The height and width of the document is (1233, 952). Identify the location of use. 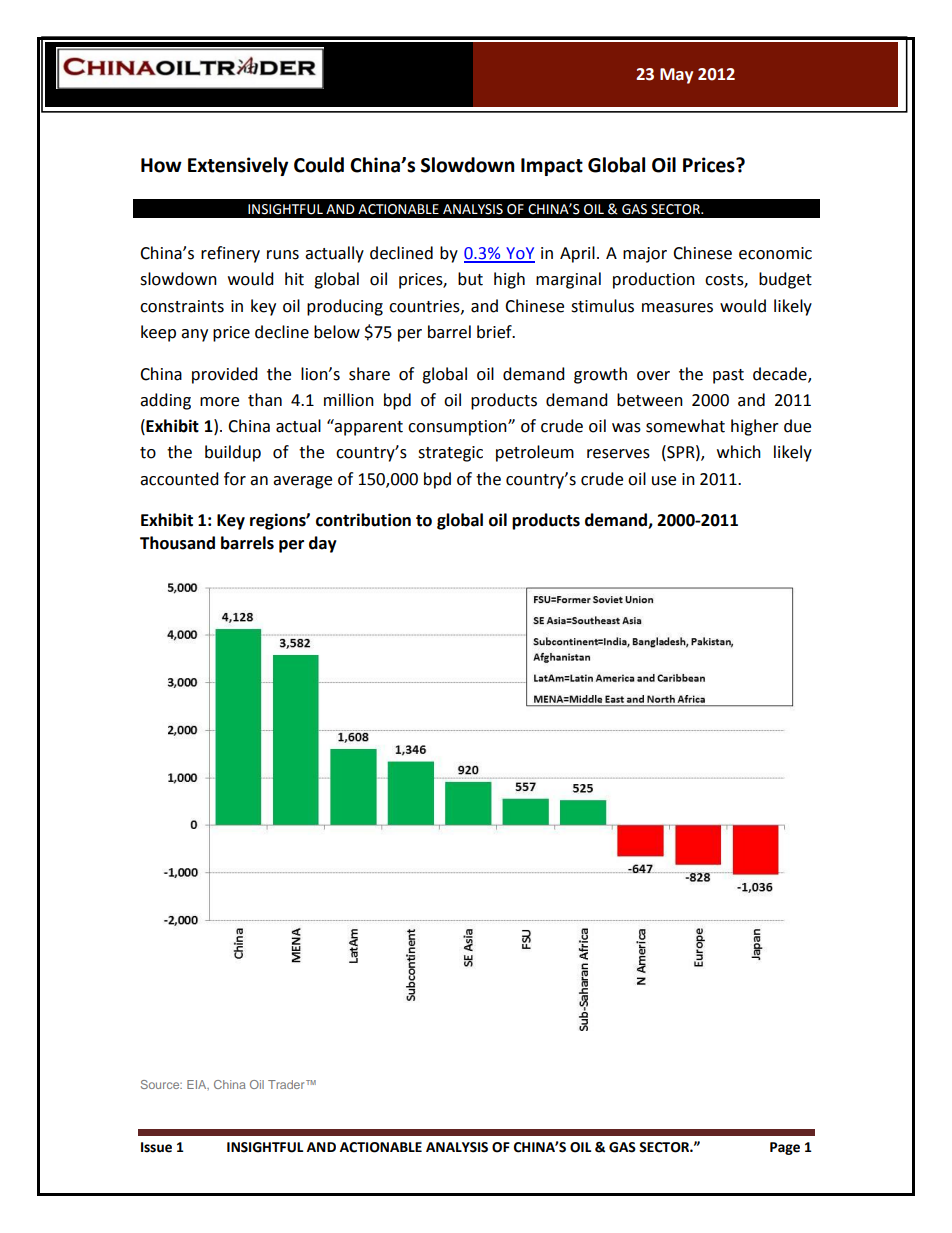
(664, 481).
